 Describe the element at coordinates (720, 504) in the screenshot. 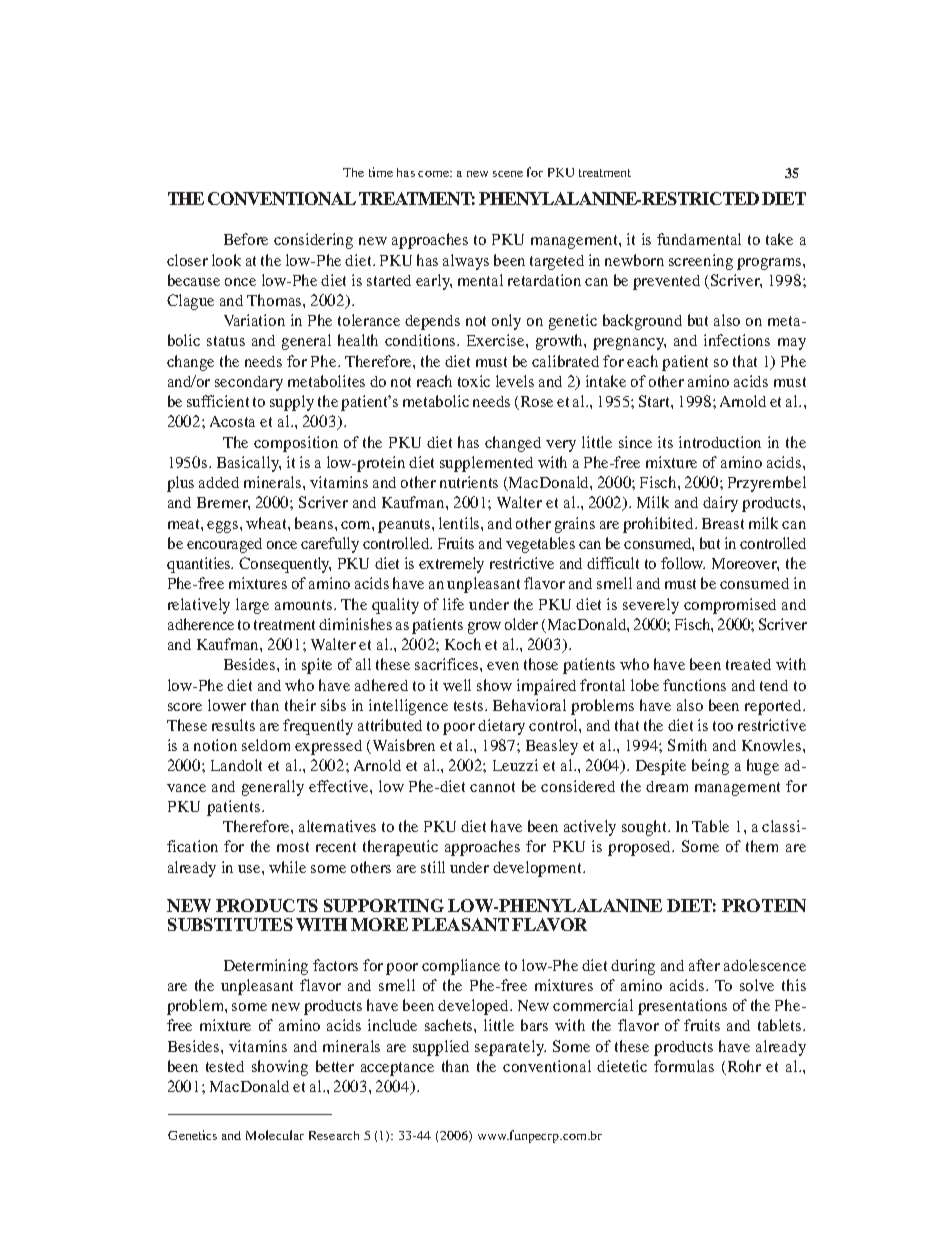

I see `dairy` at that location.
